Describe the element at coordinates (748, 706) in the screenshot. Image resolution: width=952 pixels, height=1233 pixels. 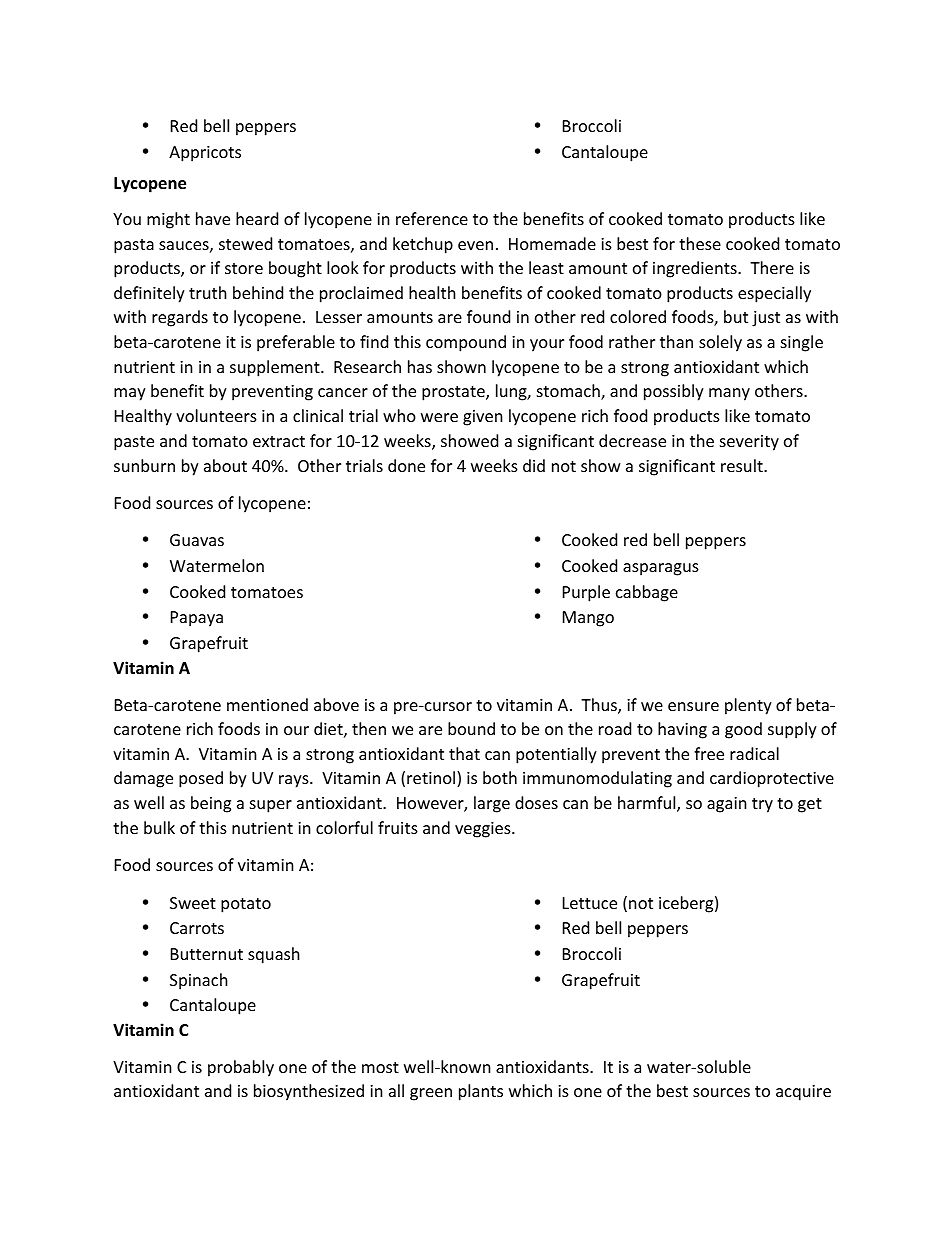
I see `plenty` at that location.
